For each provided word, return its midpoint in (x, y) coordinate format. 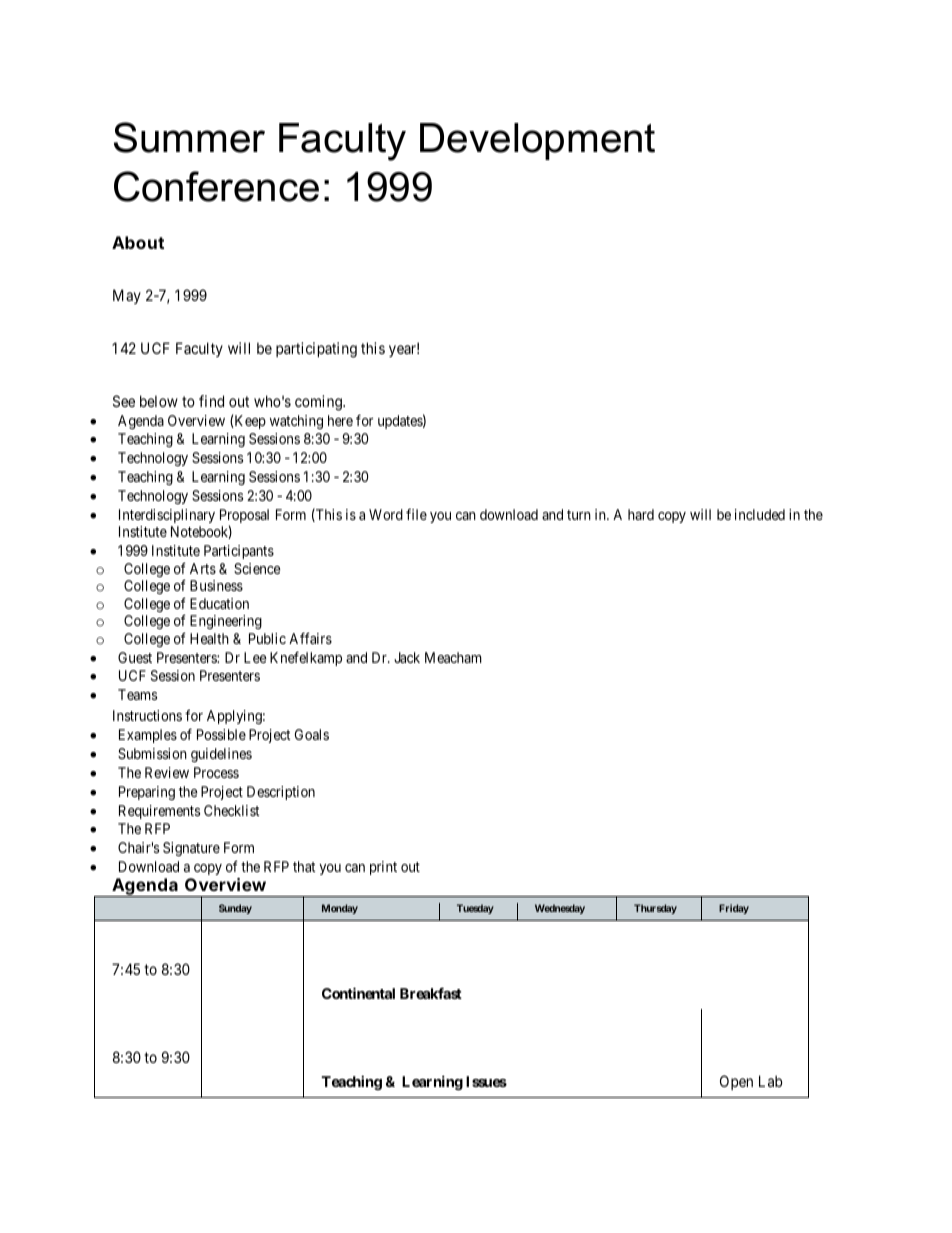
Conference (216, 186)
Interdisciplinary (167, 516)
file (416, 514)
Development (537, 141)
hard (641, 514)
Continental (358, 993)
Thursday (655, 909)
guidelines (221, 755)
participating (316, 350)
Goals (312, 734)
